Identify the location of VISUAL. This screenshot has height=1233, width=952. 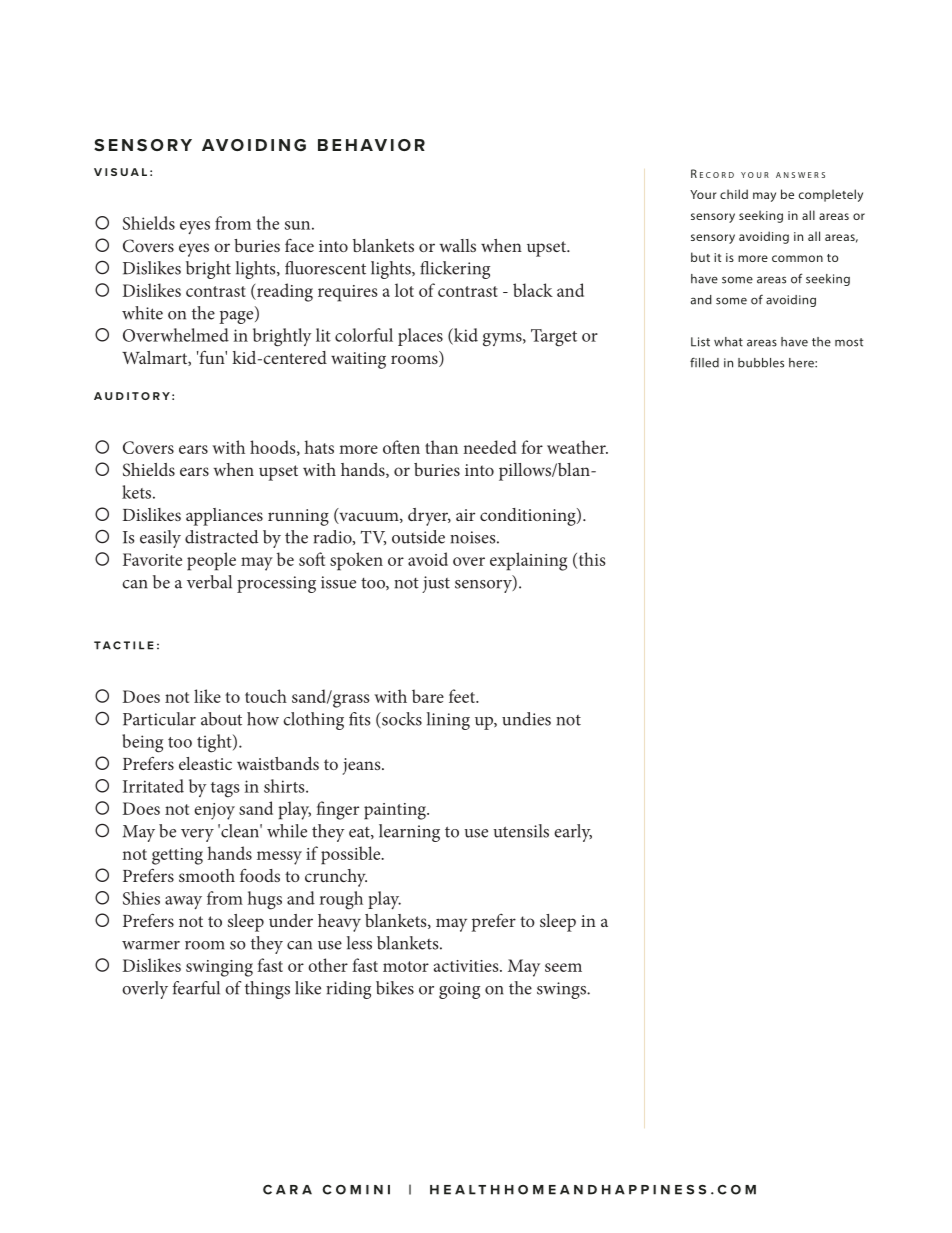
(120, 172).
